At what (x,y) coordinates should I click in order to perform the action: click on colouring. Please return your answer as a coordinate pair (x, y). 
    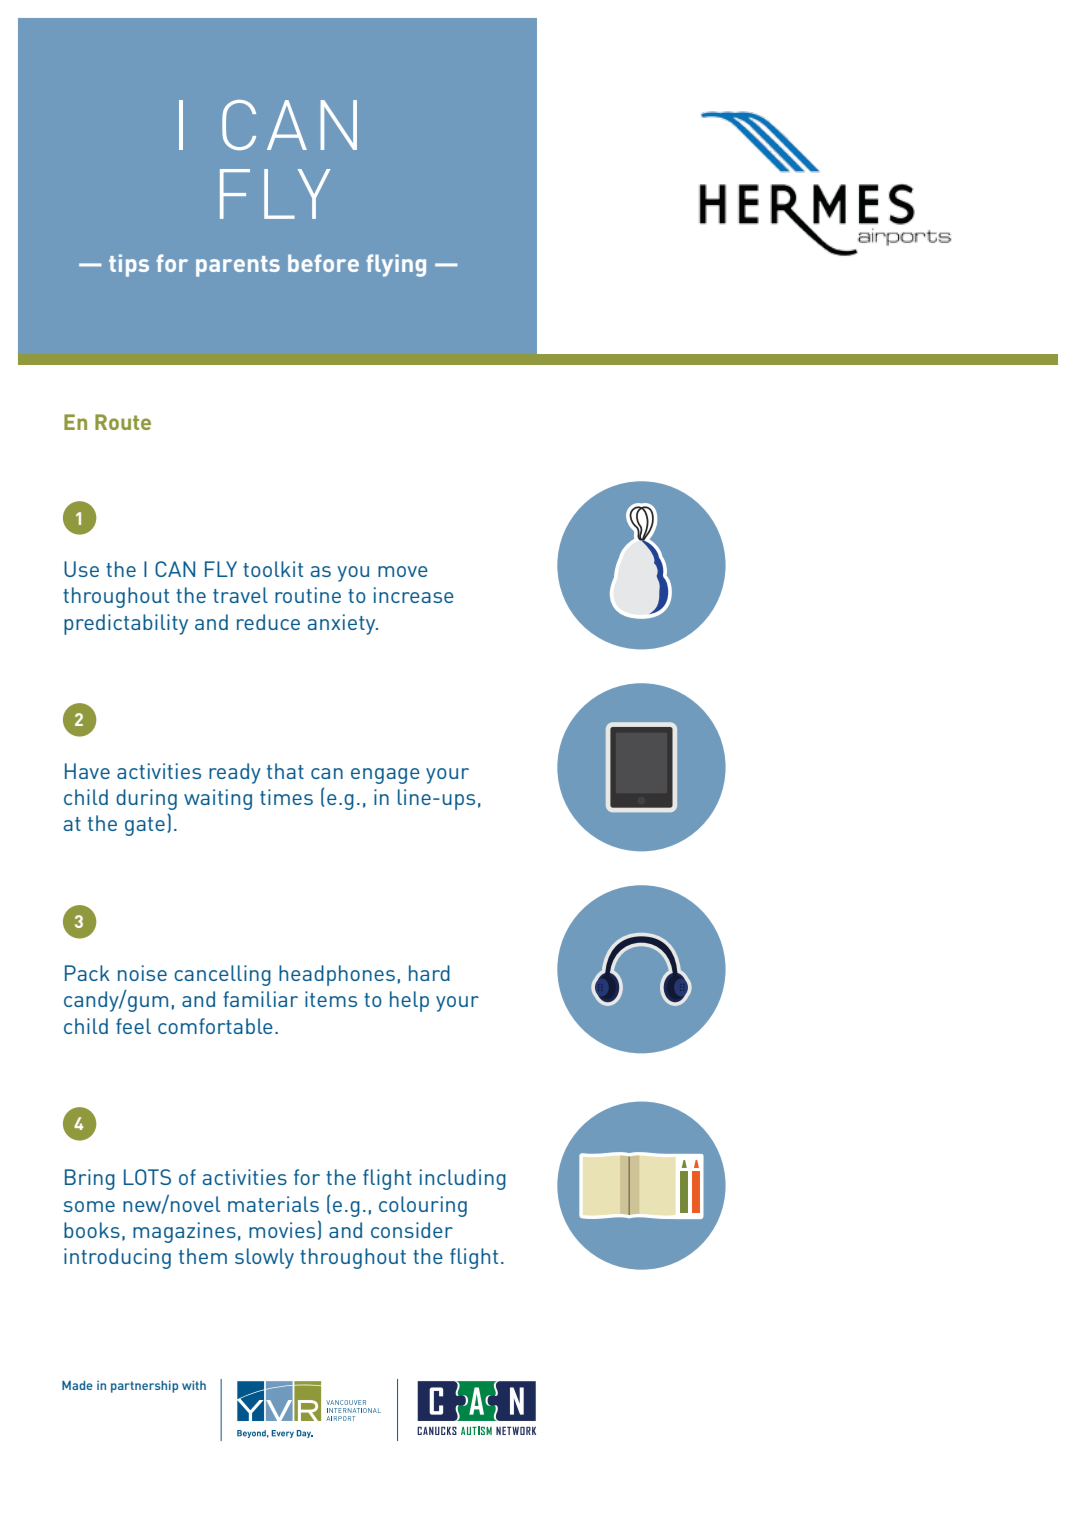
    Looking at the image, I should click on (423, 1206).
